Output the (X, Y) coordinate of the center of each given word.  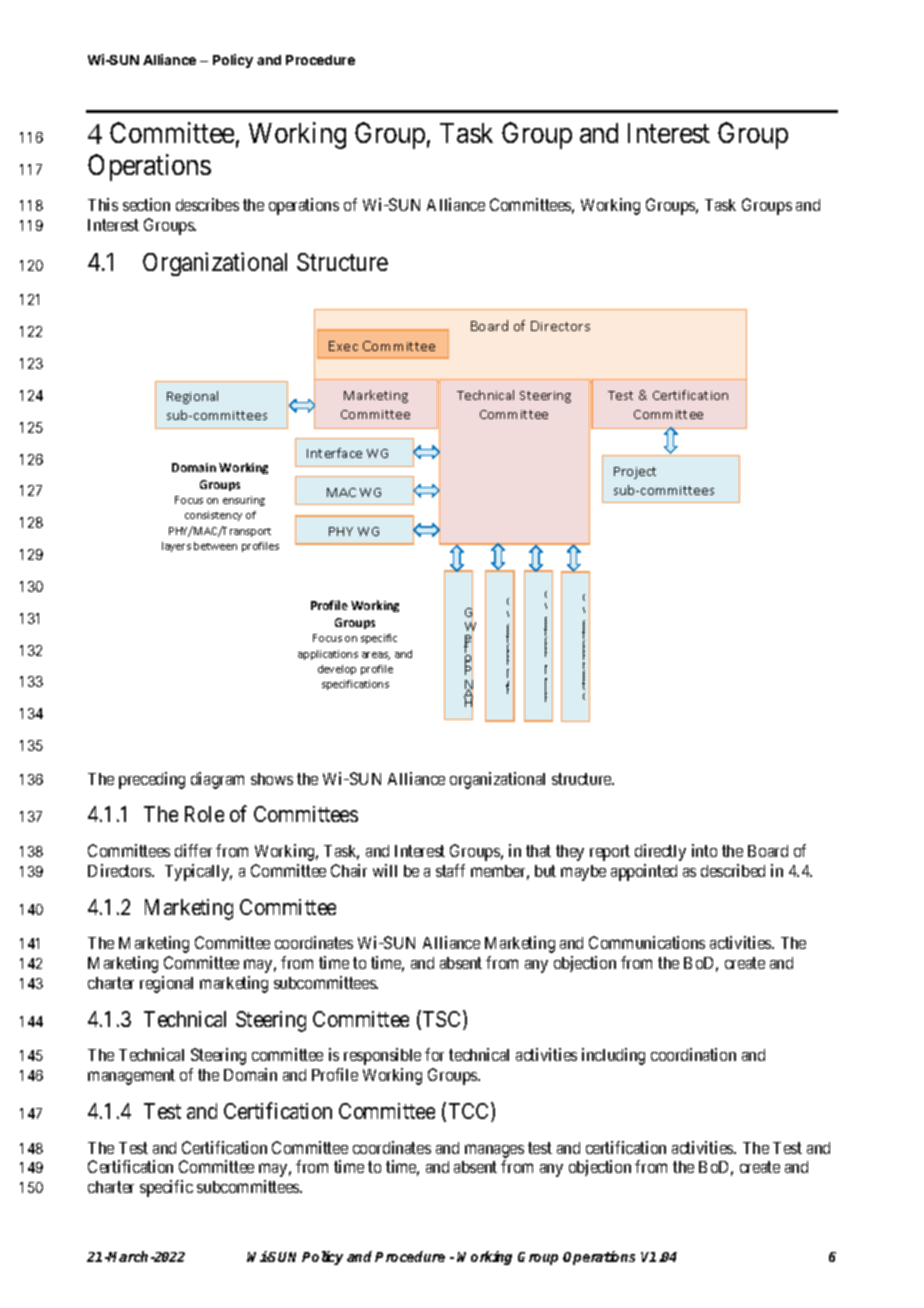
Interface (334, 453)
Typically (198, 872)
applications (328, 655)
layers (176, 547)
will (385, 870)
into (704, 850)
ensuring (244, 501)
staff (450, 870)
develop (337, 670)
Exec (343, 346)
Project (635, 473)
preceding (152, 780)
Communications (647, 942)
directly (660, 852)
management (131, 1077)
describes (207, 204)
